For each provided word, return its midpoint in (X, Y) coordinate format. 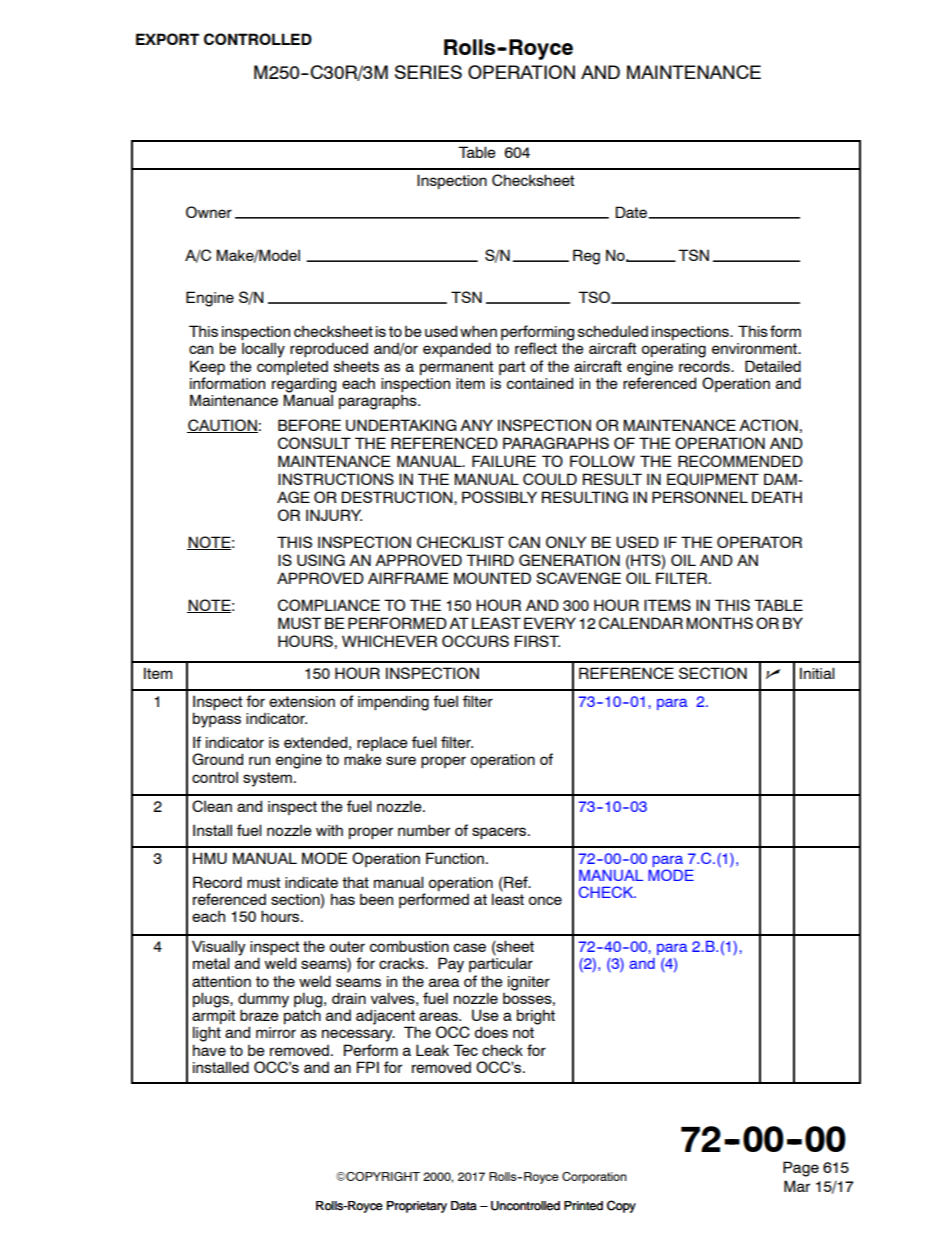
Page (801, 1169)
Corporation (594, 1178)
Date (632, 212)
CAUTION (222, 426)
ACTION (768, 425)
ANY (476, 425)
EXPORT (167, 39)
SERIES (428, 72)
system (267, 779)
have (209, 1050)
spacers (500, 833)
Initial (817, 673)
